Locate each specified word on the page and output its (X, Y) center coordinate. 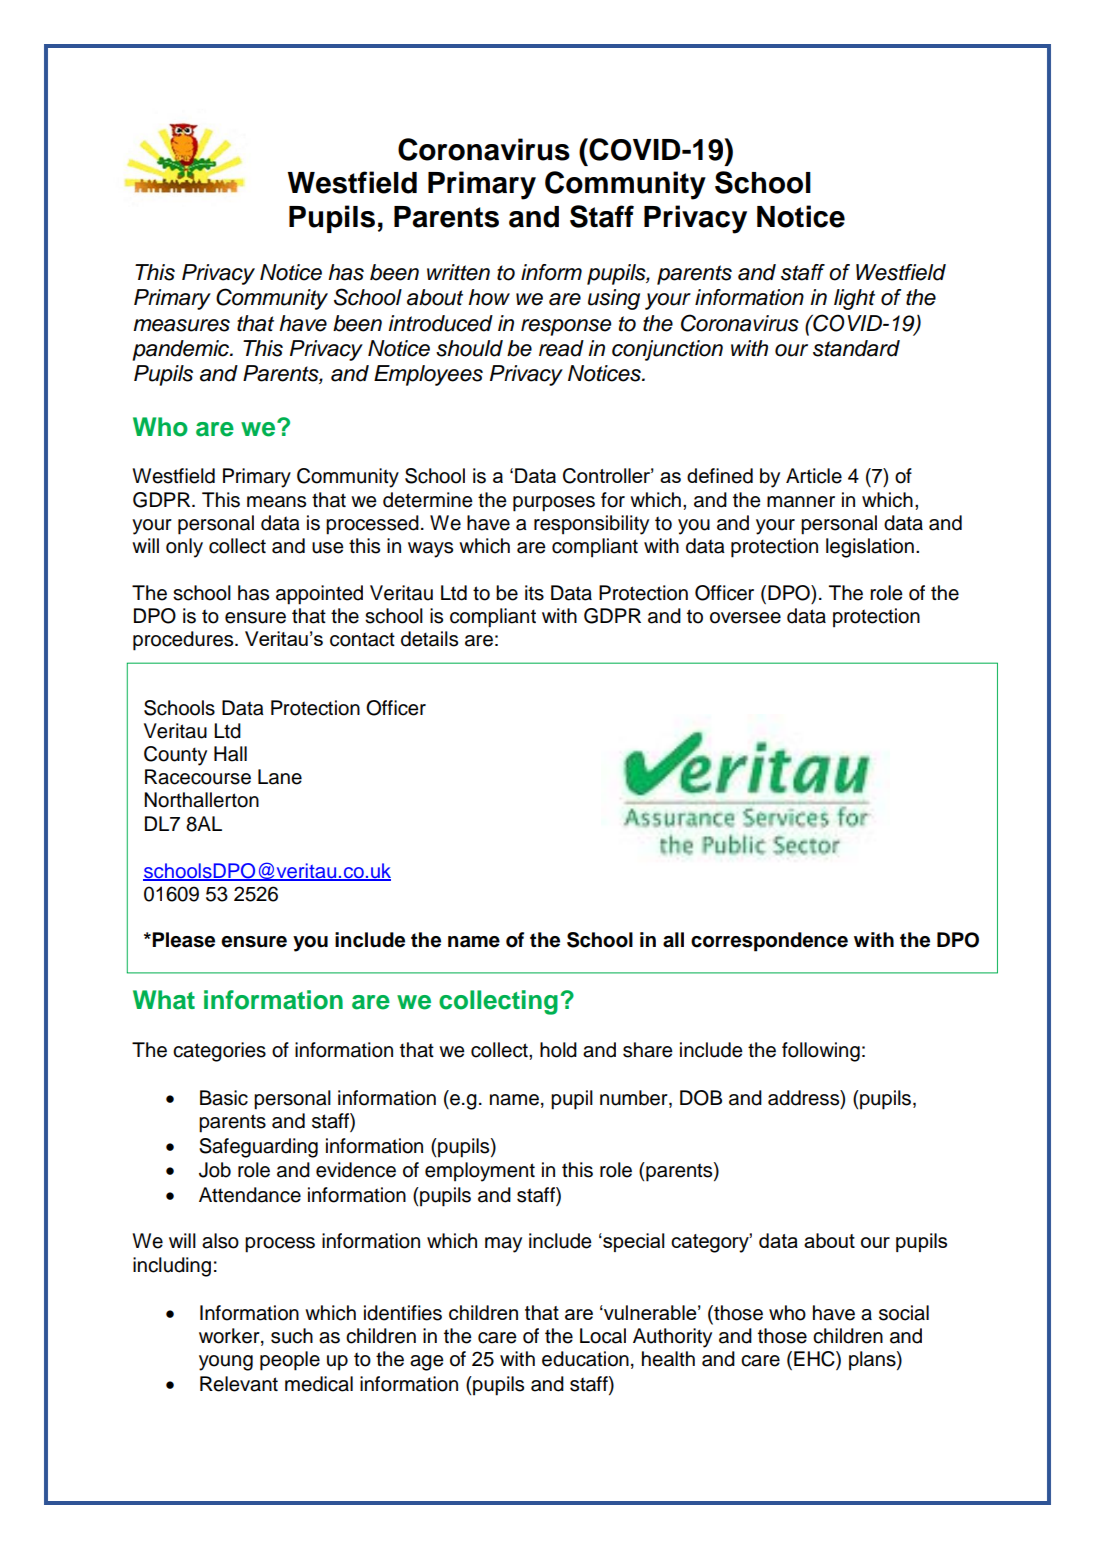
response (566, 327)
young (226, 1363)
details (429, 639)
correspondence (769, 942)
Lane (280, 777)
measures (181, 325)
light (854, 299)
